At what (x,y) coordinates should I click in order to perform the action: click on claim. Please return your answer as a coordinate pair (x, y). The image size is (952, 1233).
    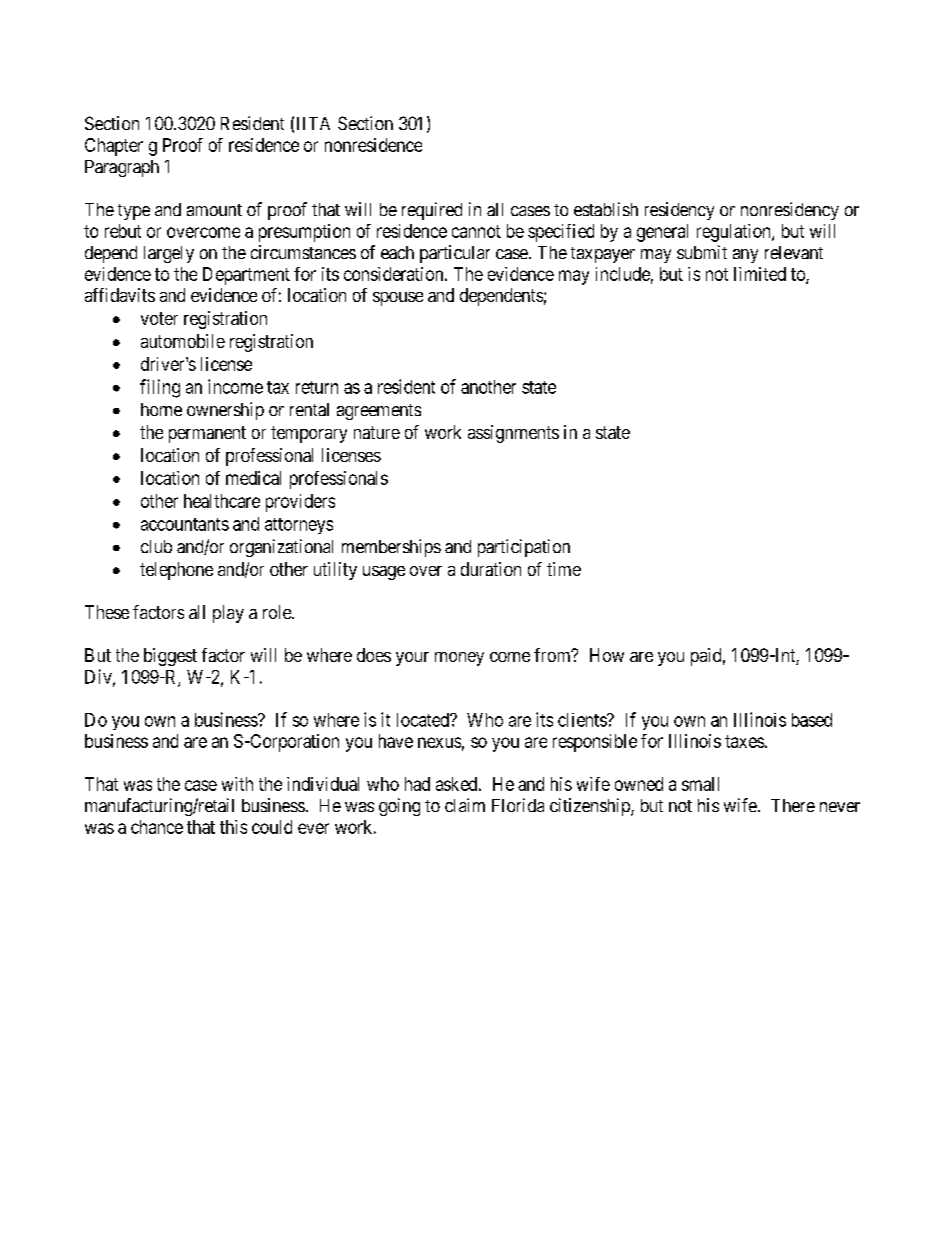
    Looking at the image, I should click on (465, 805).
